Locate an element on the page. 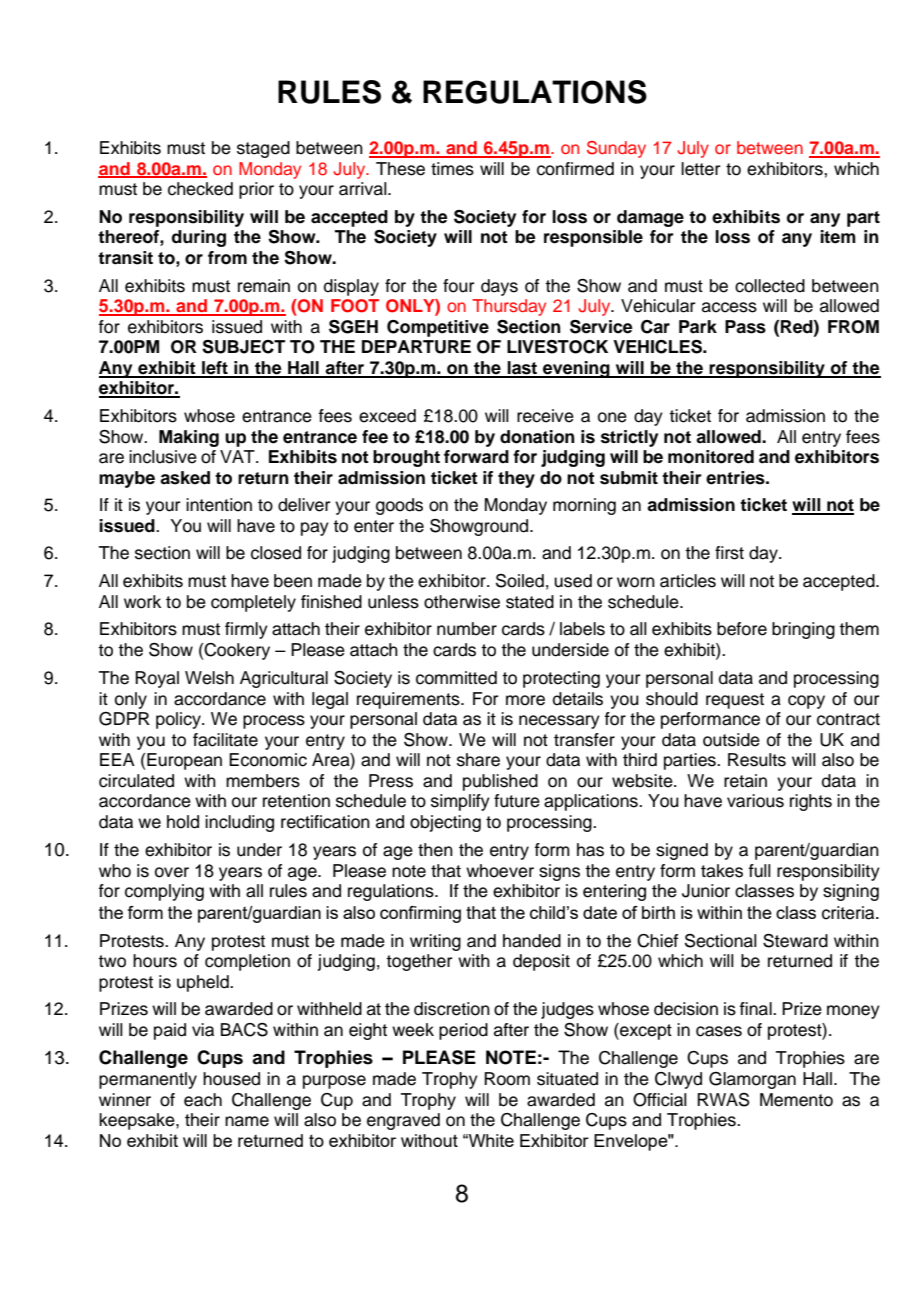 The image size is (924, 1308). each is located at coordinates (203, 1100).
